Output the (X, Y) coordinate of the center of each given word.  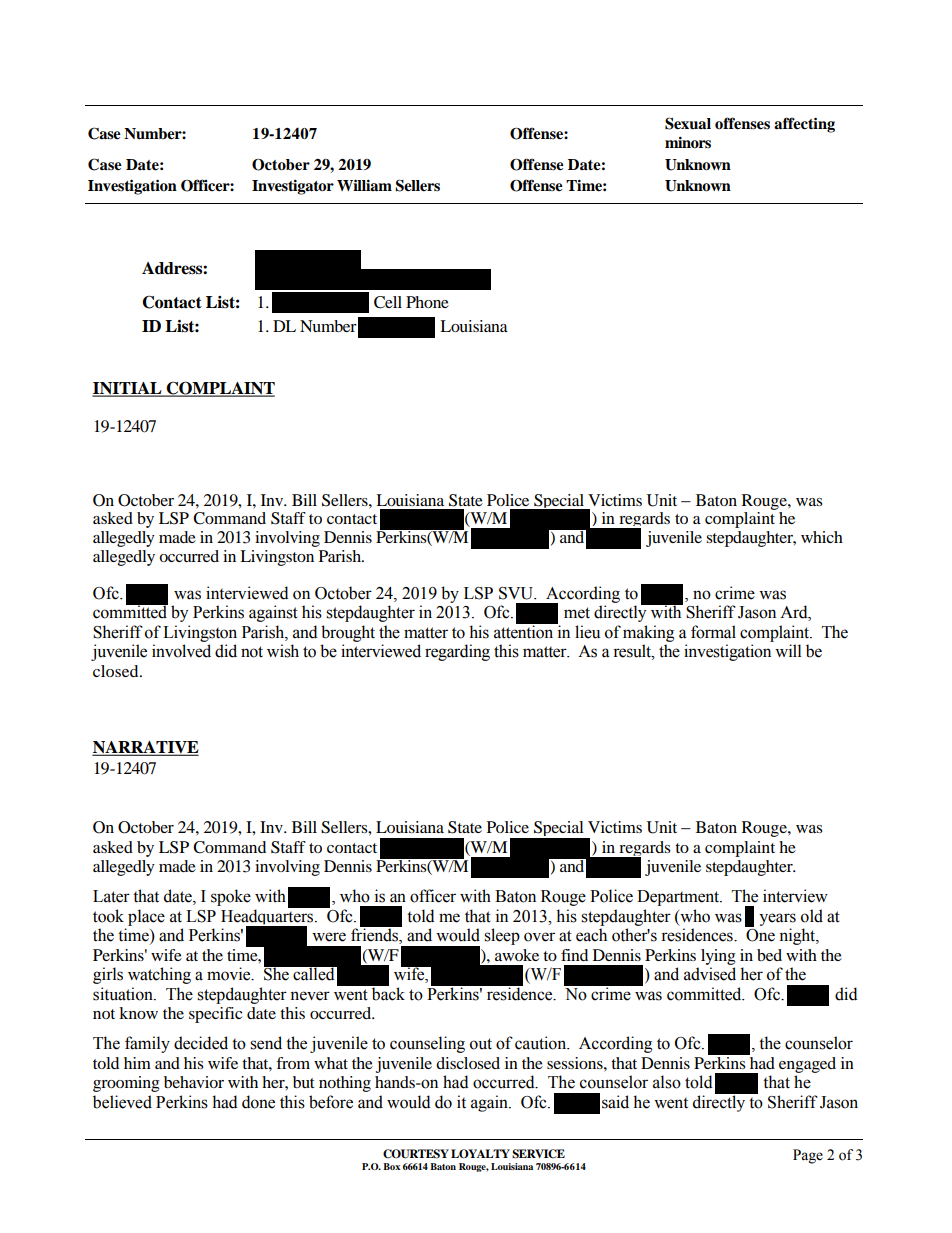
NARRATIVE (145, 748)
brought (348, 633)
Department (679, 898)
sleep (502, 936)
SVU (517, 593)
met (577, 613)
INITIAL (128, 389)
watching (159, 975)
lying (718, 957)
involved (181, 651)
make (210, 1139)
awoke (517, 955)
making (648, 633)
